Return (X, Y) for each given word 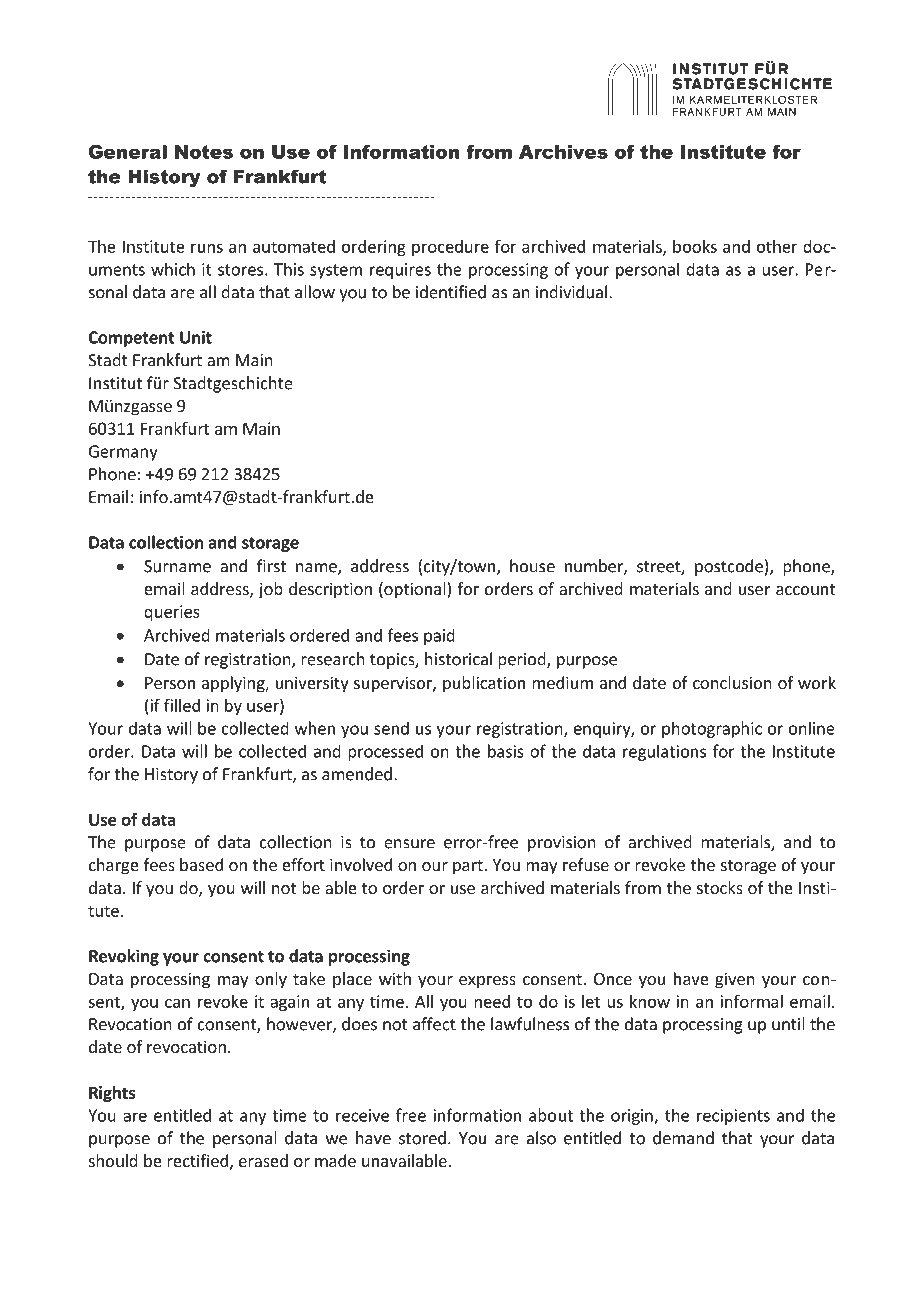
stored (422, 1138)
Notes (204, 152)
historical (458, 659)
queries (172, 613)
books (695, 246)
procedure (450, 248)
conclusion (732, 682)
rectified (197, 1160)
